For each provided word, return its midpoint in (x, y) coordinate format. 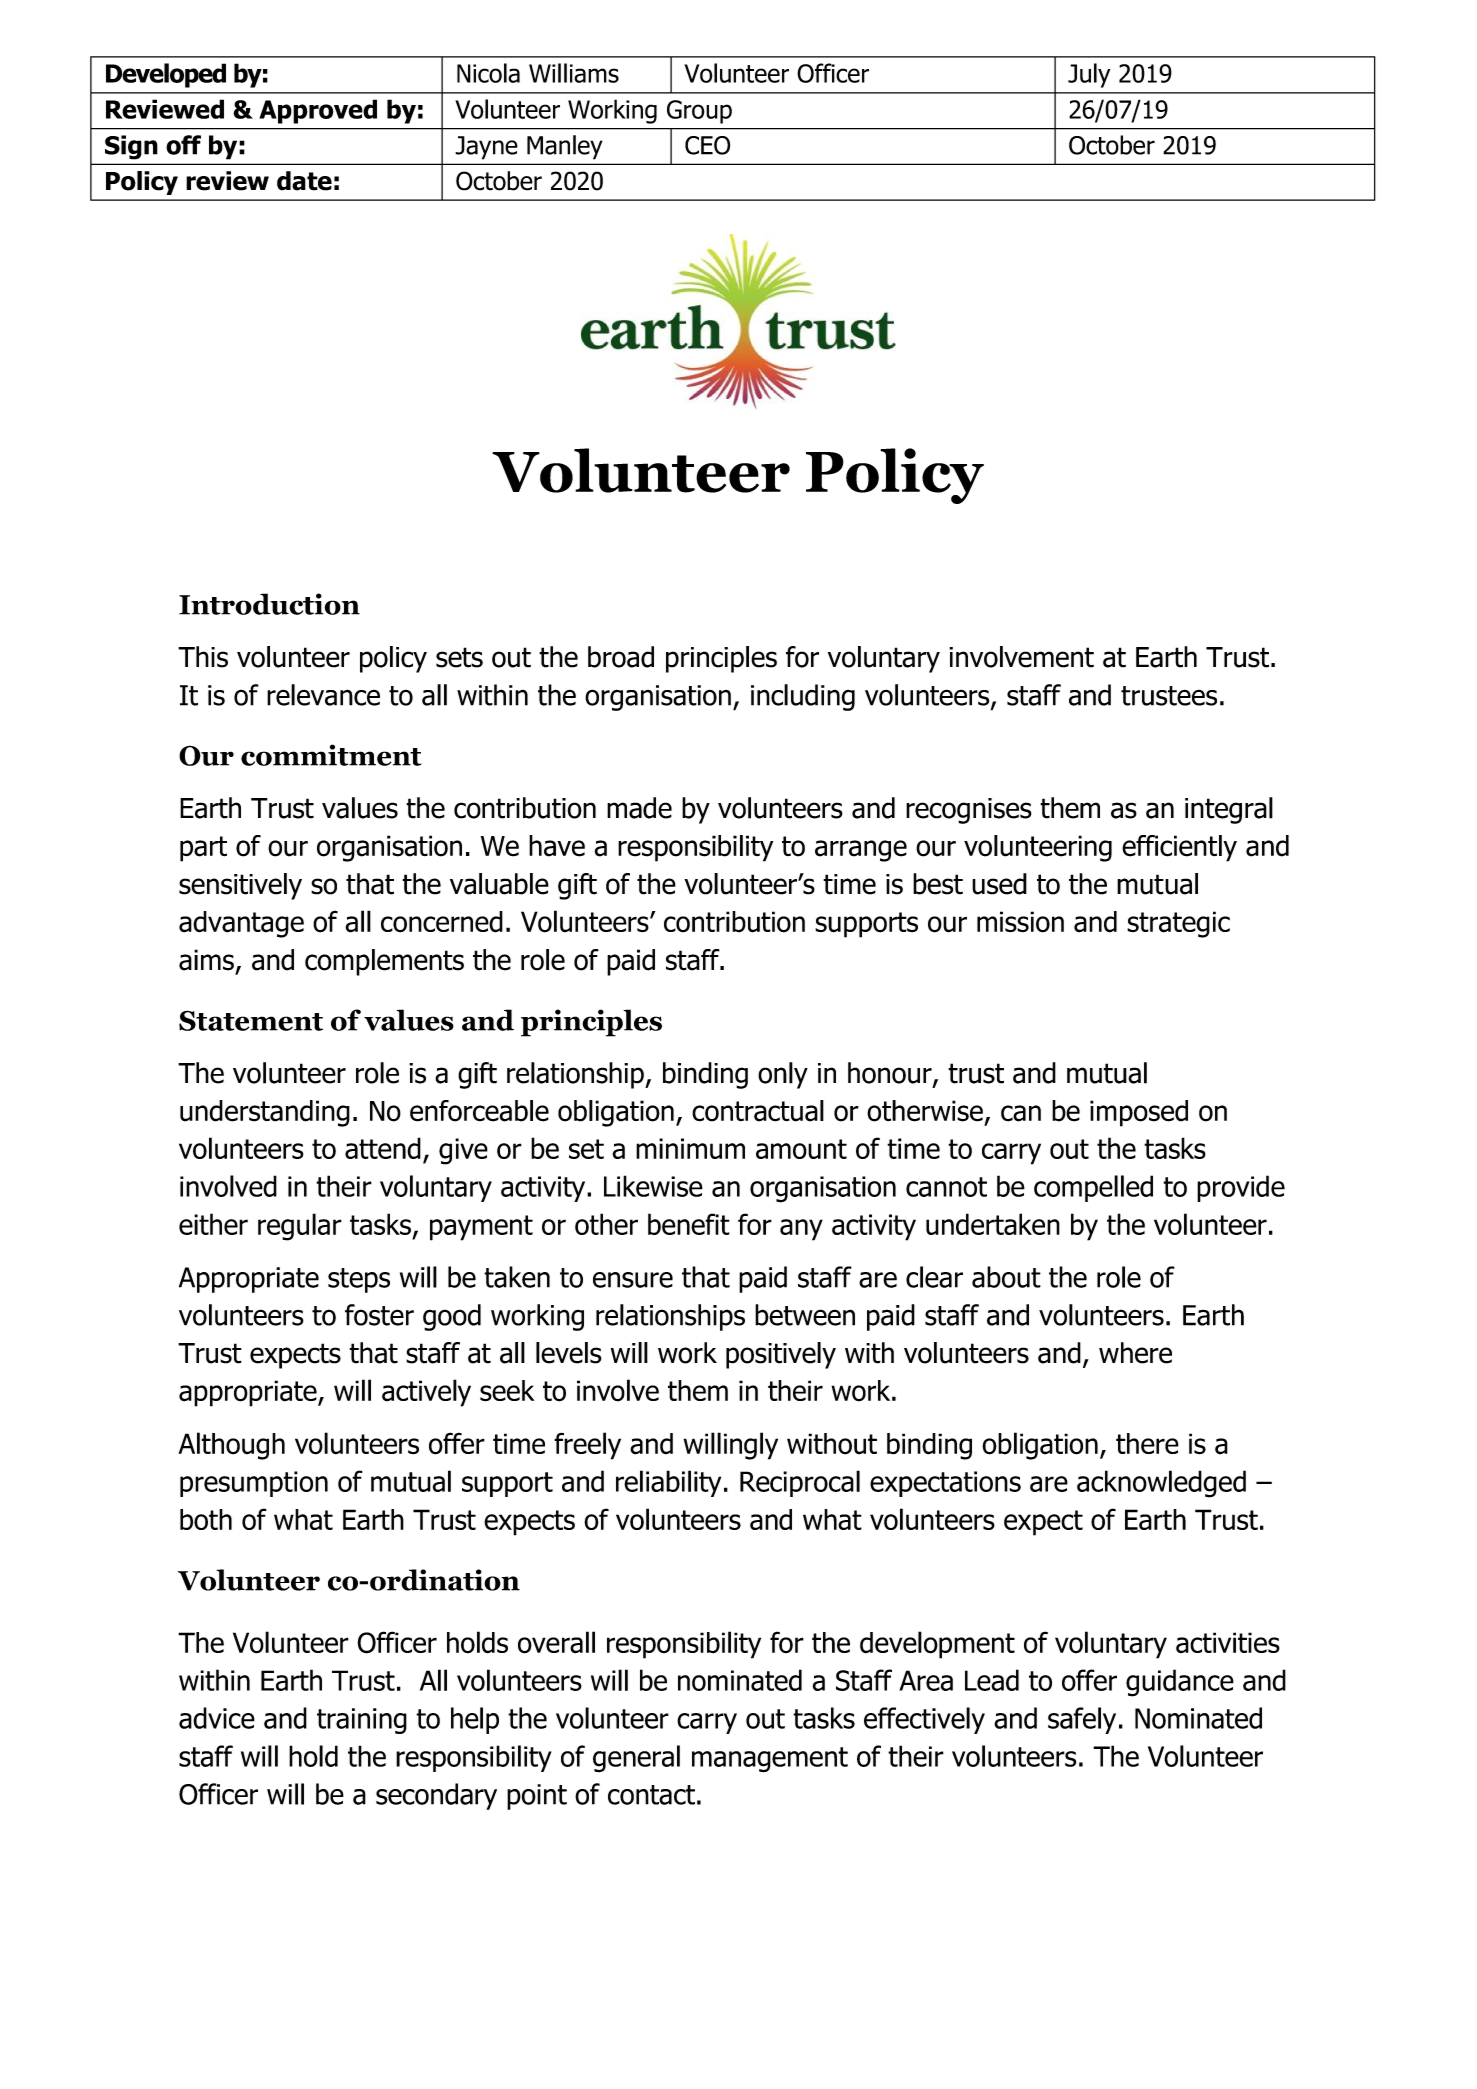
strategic (1178, 924)
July (1089, 75)
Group (699, 112)
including (803, 697)
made (639, 808)
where (1135, 1353)
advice (217, 1718)
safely (1082, 1720)
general (636, 1759)
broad (621, 657)
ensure (633, 1280)
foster (379, 1315)
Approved (318, 111)
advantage (241, 924)
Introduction (269, 604)
